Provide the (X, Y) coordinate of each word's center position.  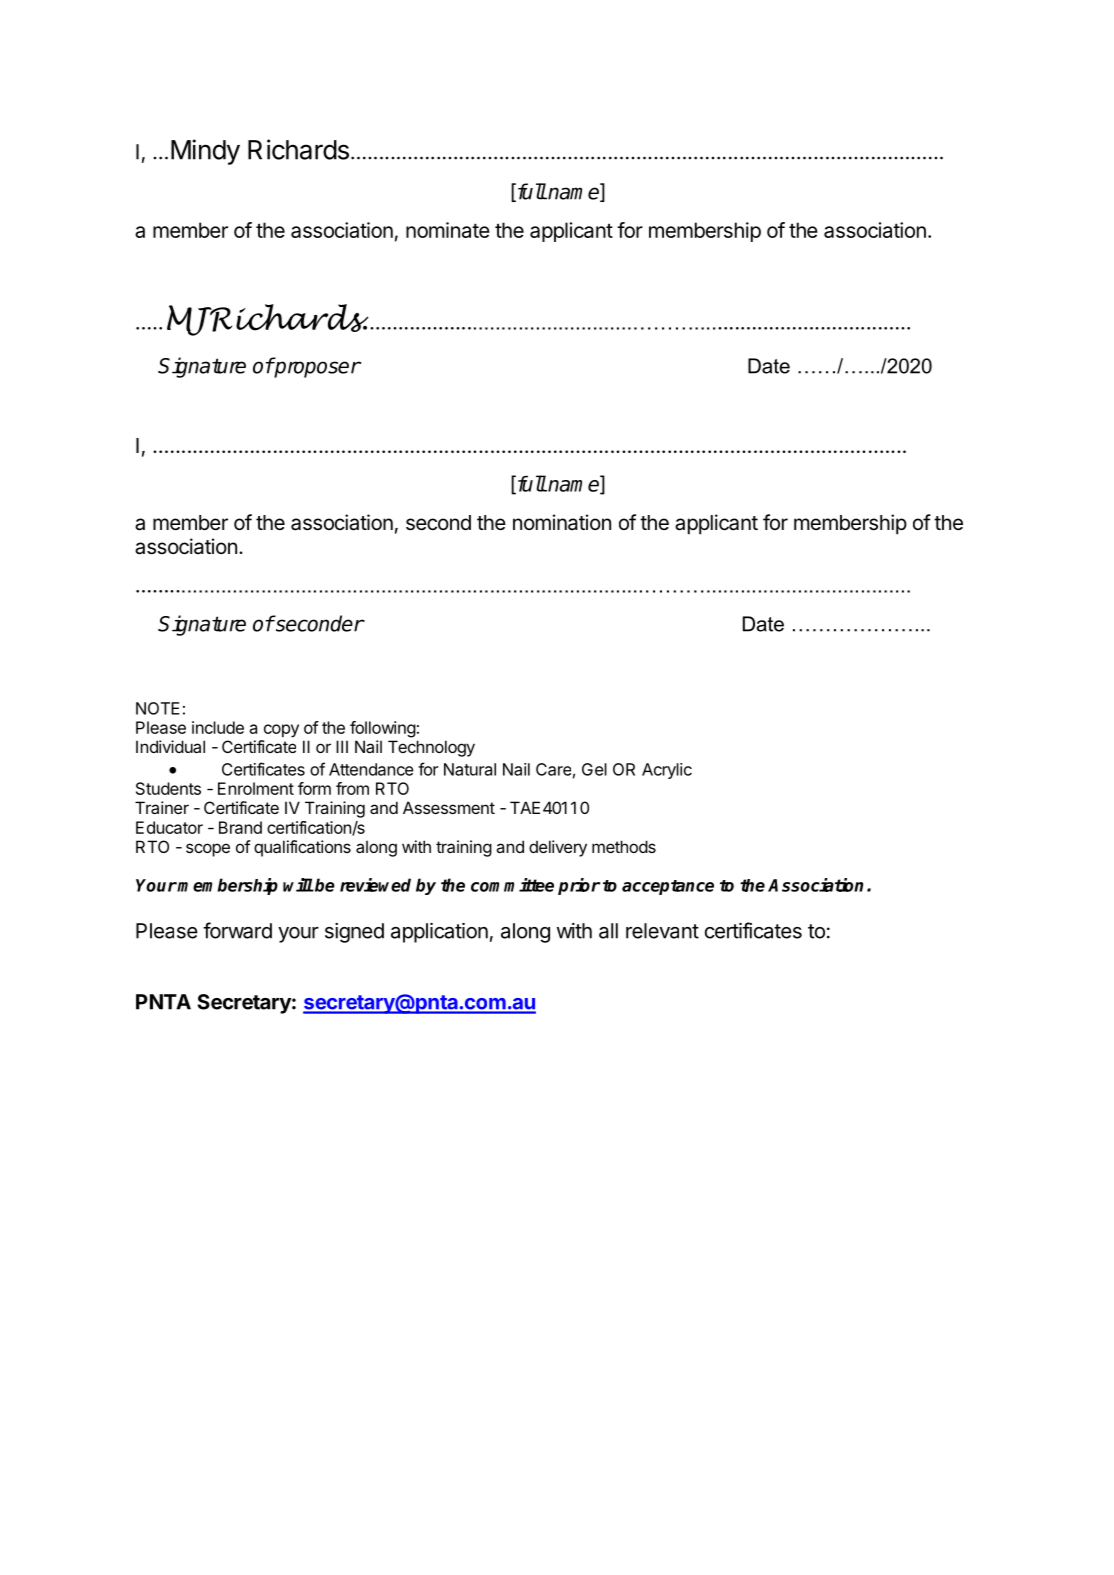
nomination (562, 522)
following (383, 729)
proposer (317, 369)
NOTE (158, 708)
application (439, 933)
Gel (594, 769)
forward (237, 930)
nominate (448, 230)
